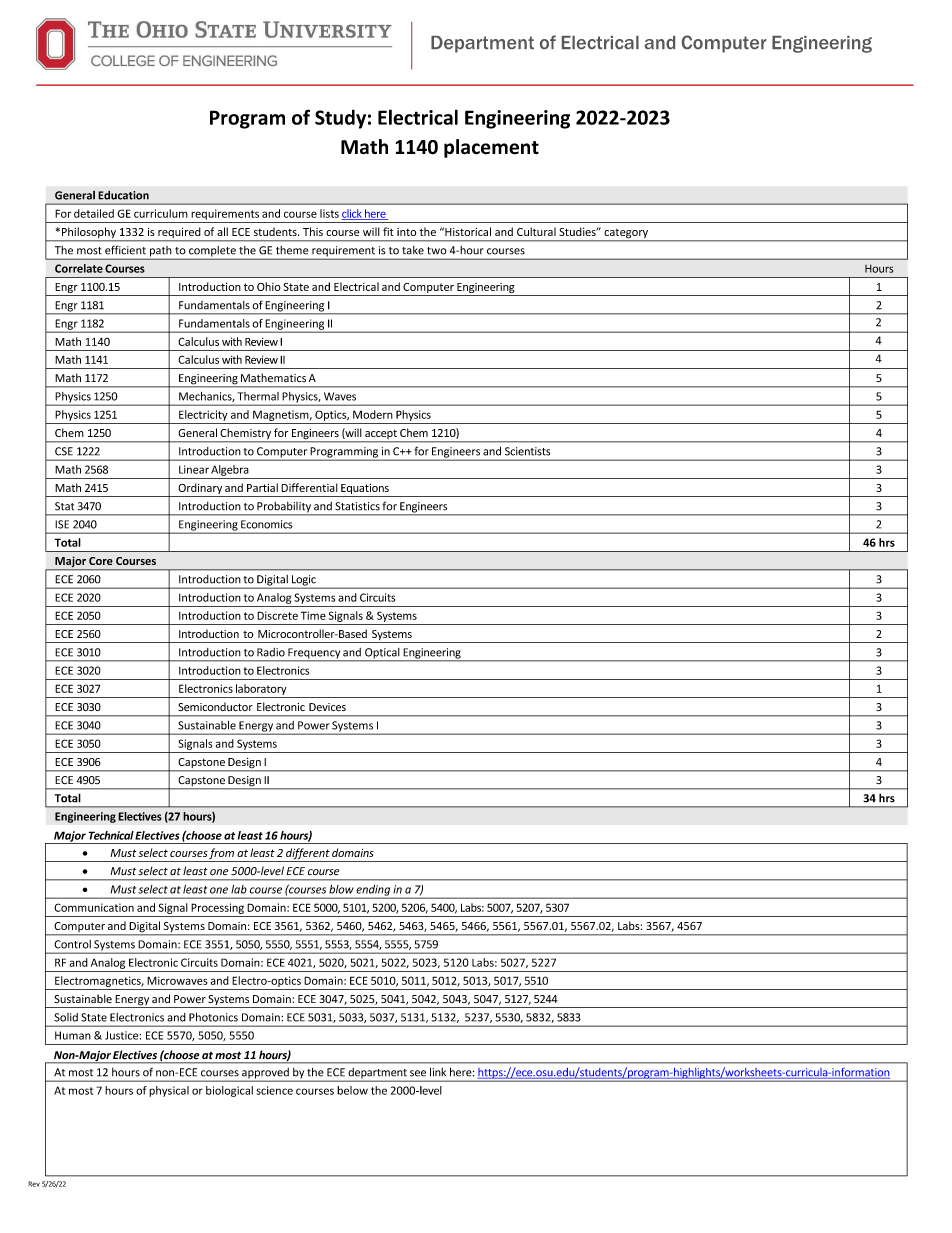  Describe the element at coordinates (527, 451) in the image. I see `Scientists` at that location.
